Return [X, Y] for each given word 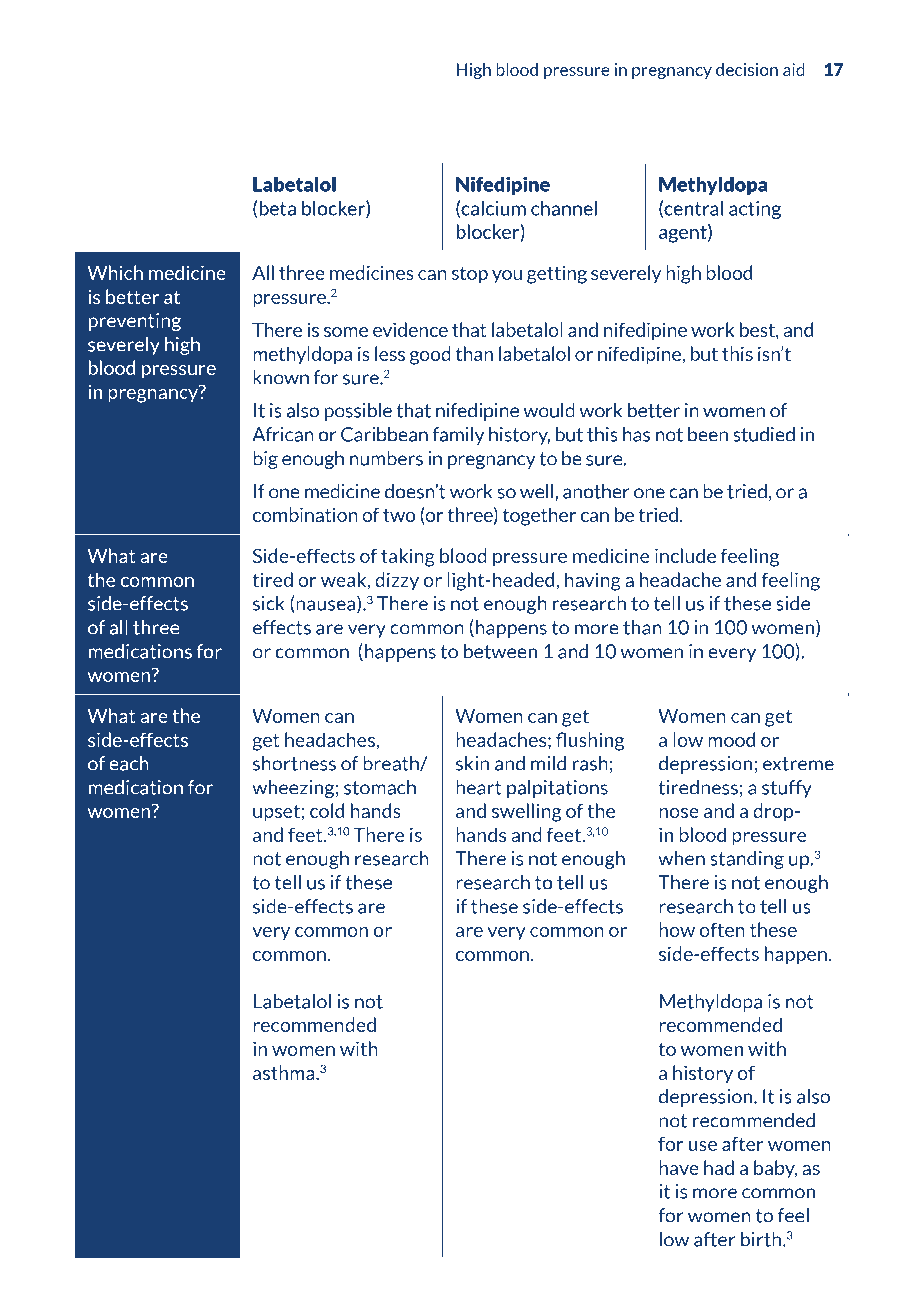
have [679, 1167]
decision [747, 69]
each [129, 763]
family [458, 436]
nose [679, 813]
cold [327, 810]
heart [479, 787]
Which [115, 272]
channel [564, 208]
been [708, 434]
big [265, 460]
